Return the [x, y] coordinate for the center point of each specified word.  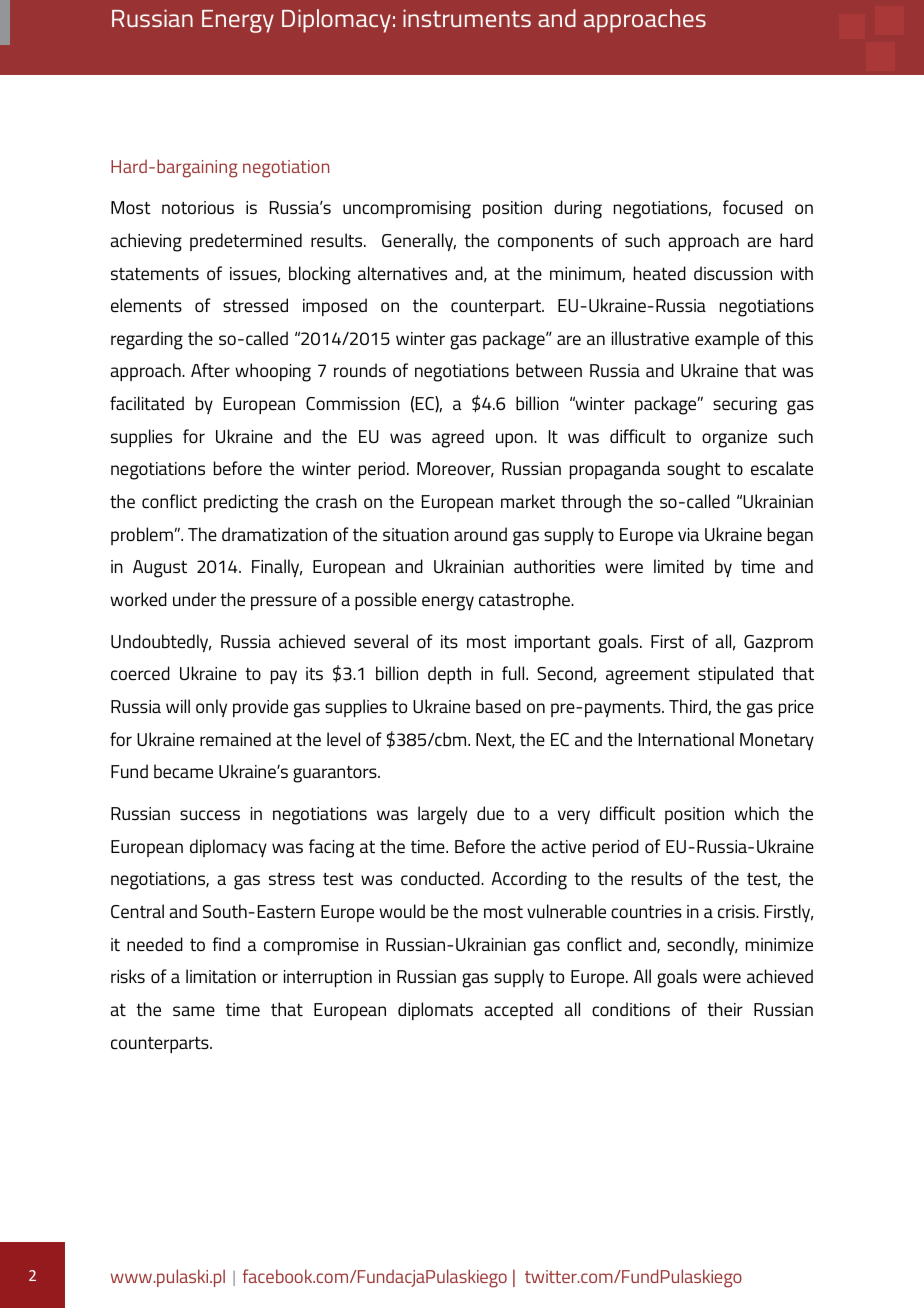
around [480, 534]
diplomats [435, 1011]
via [688, 534]
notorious [198, 207]
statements [155, 274]
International [686, 739]
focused [753, 207]
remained [235, 739]
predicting [241, 503]
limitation [221, 976]
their [725, 1009]
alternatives [402, 273]
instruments [467, 18]
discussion [733, 273]
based [498, 706]
